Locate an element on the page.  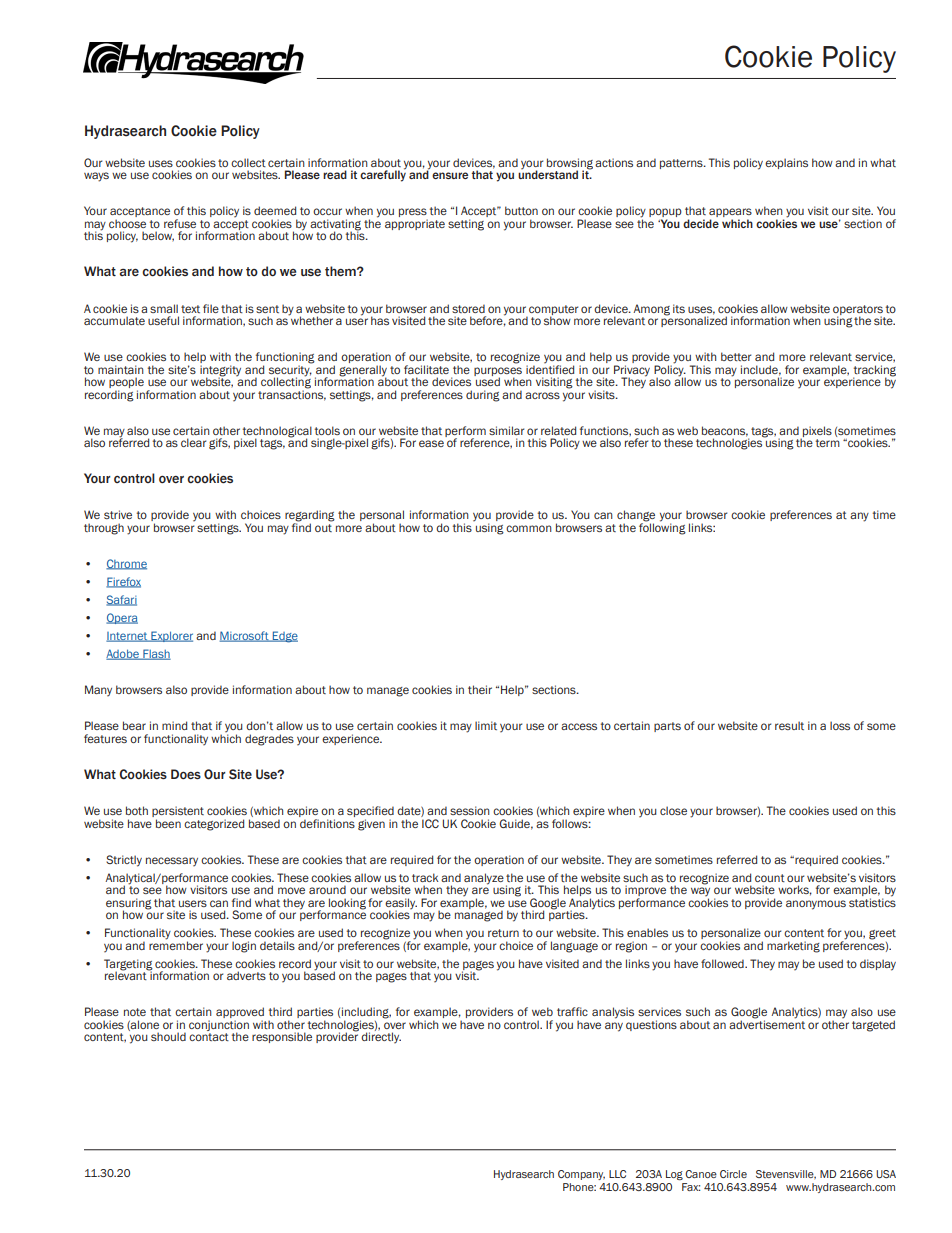
their is located at coordinates (480, 689).
